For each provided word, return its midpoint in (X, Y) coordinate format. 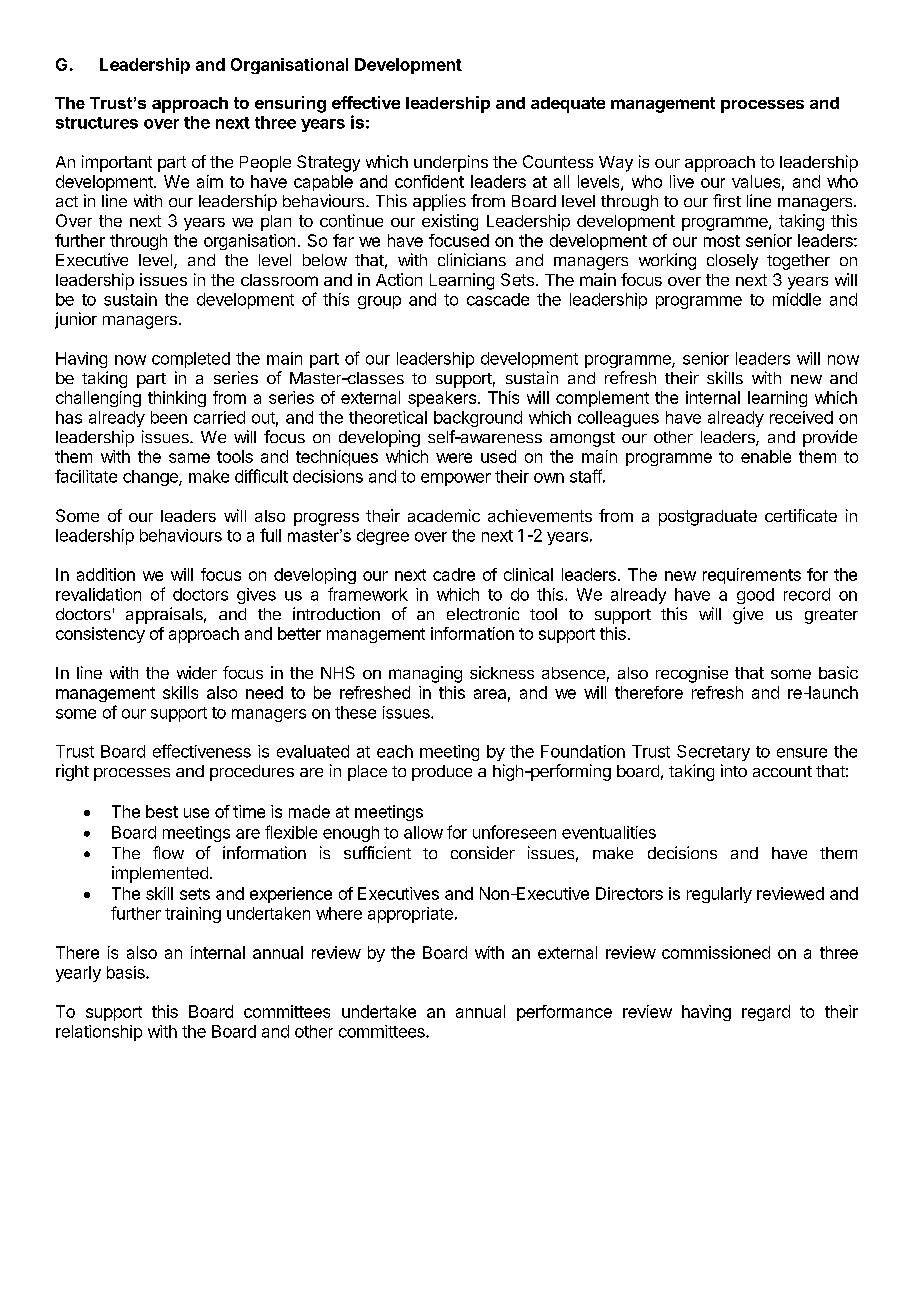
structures (97, 123)
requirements (752, 576)
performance (564, 1013)
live (682, 181)
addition (106, 574)
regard (766, 1013)
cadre (454, 574)
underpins (451, 163)
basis (127, 972)
